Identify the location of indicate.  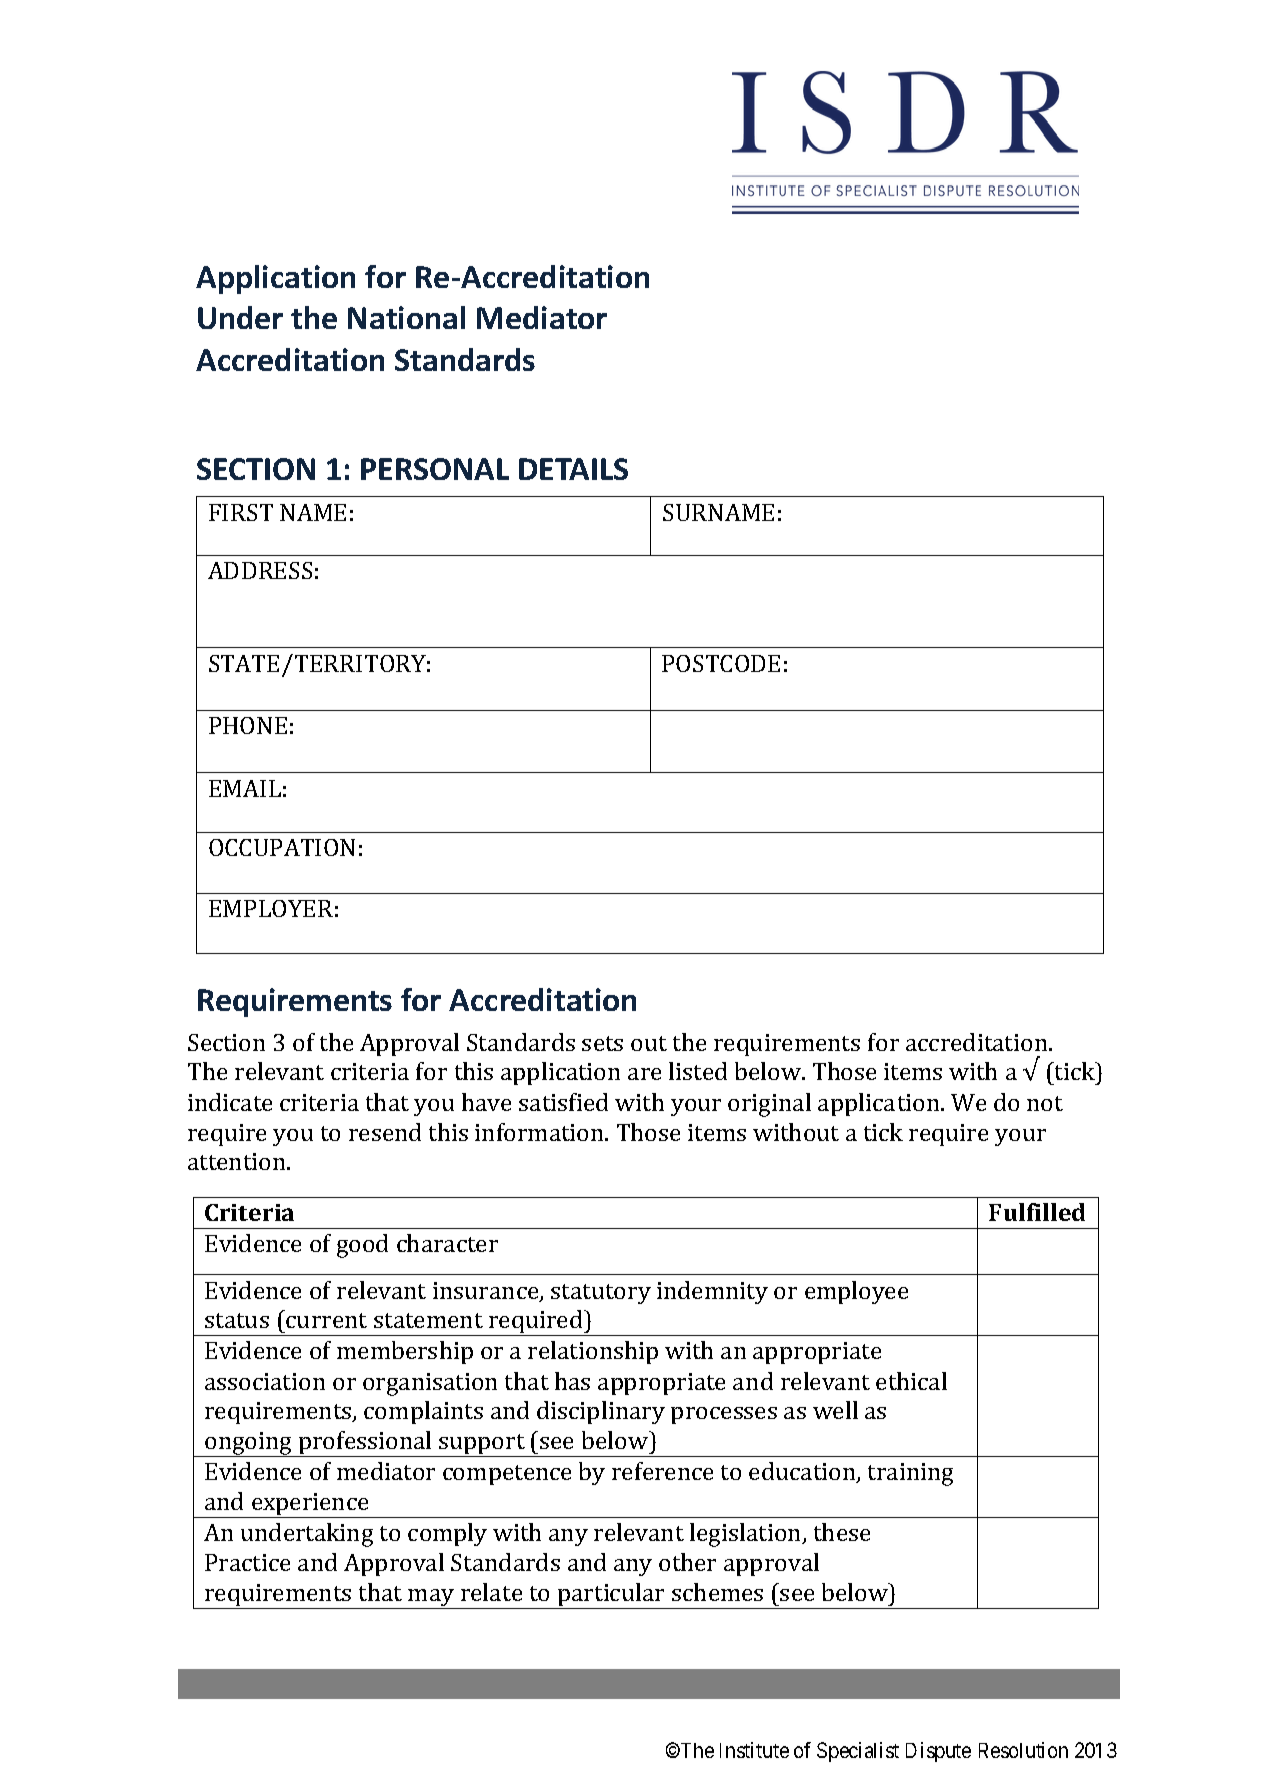
(230, 1102).
